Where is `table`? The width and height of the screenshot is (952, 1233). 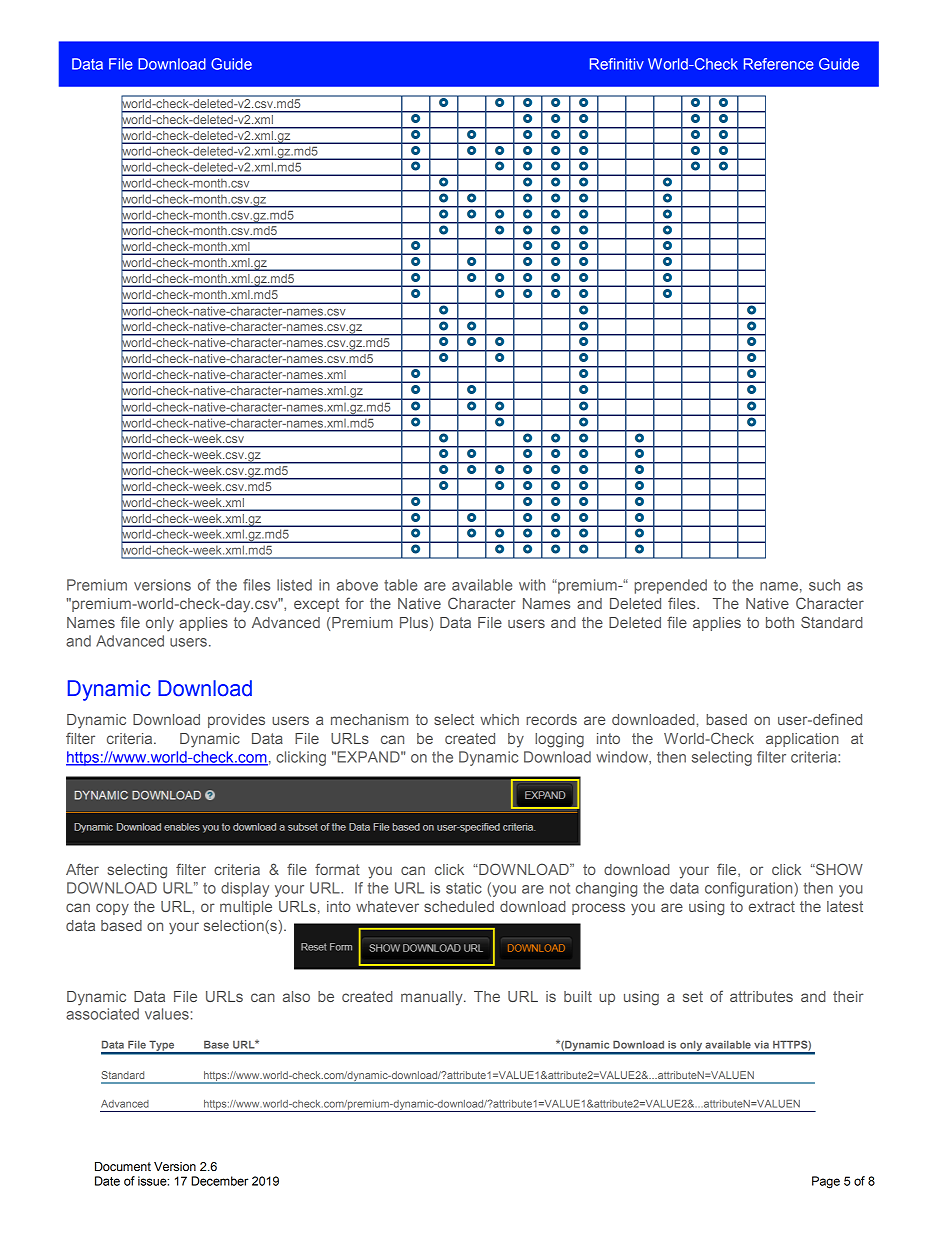
table is located at coordinates (400, 585).
